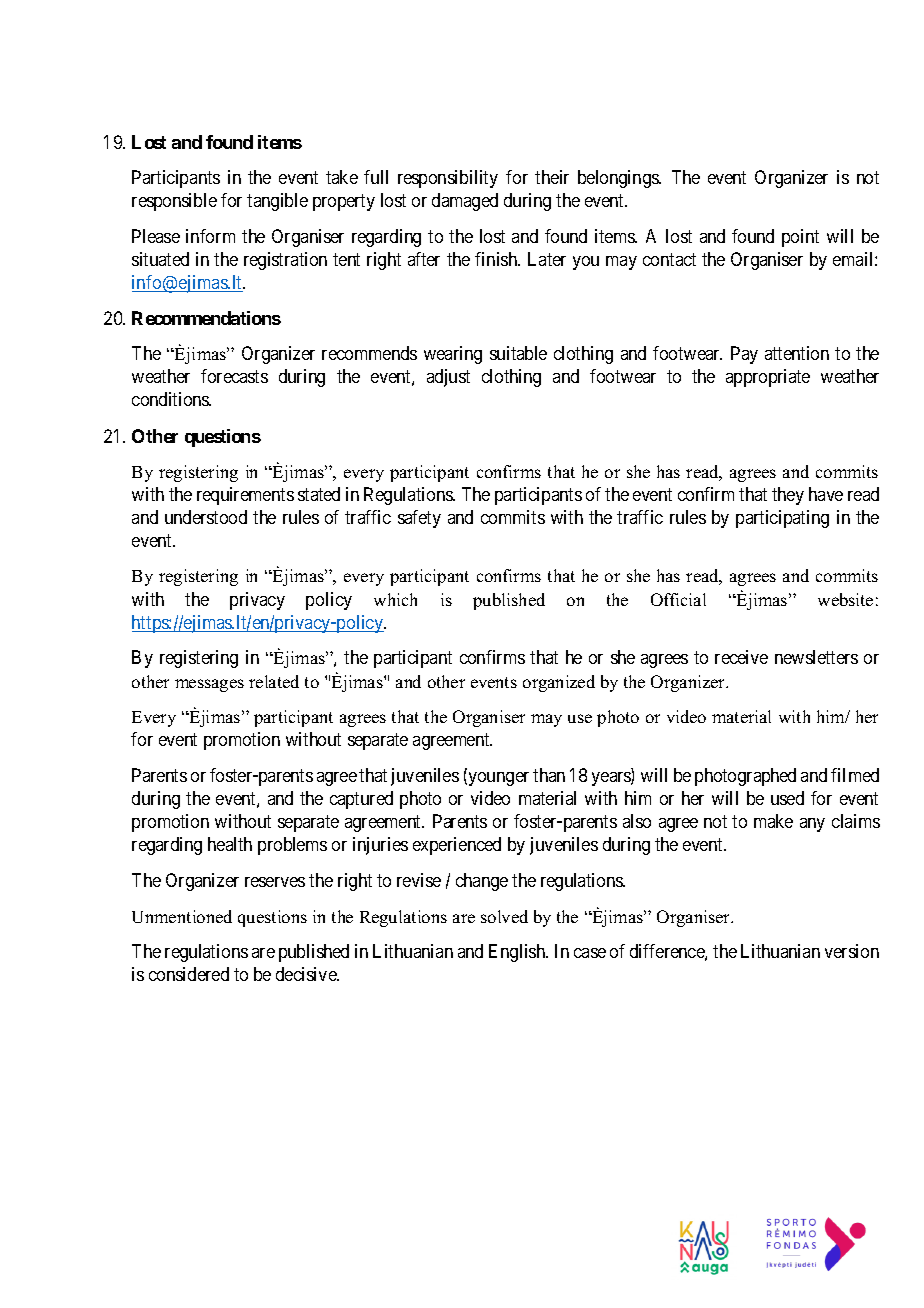 This page has width=924, height=1308. Describe the element at coordinates (465, 202) in the page. I see `damaged` at that location.
